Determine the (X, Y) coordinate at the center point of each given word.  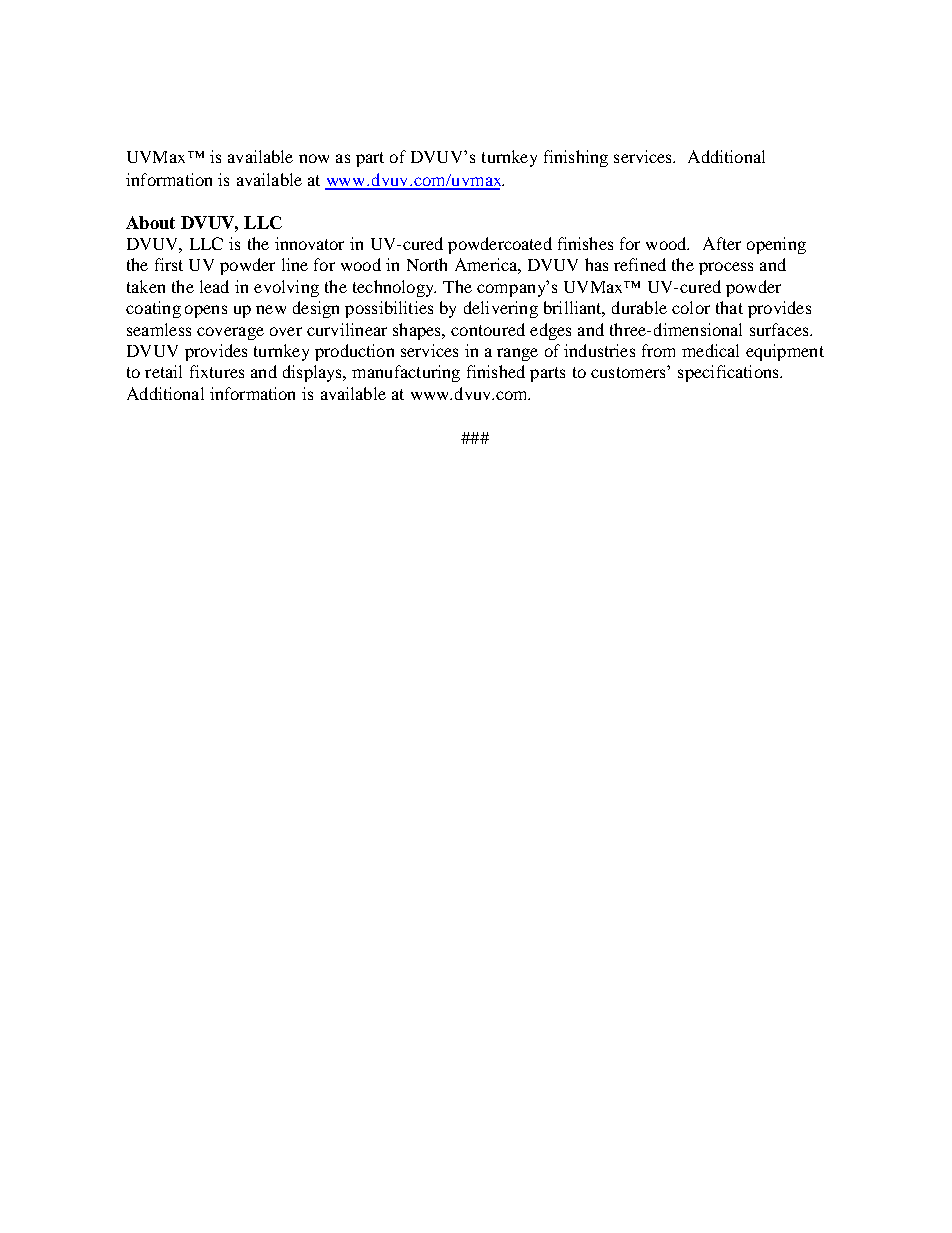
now (314, 158)
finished (496, 371)
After (722, 243)
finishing (576, 158)
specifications (729, 373)
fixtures (217, 371)
